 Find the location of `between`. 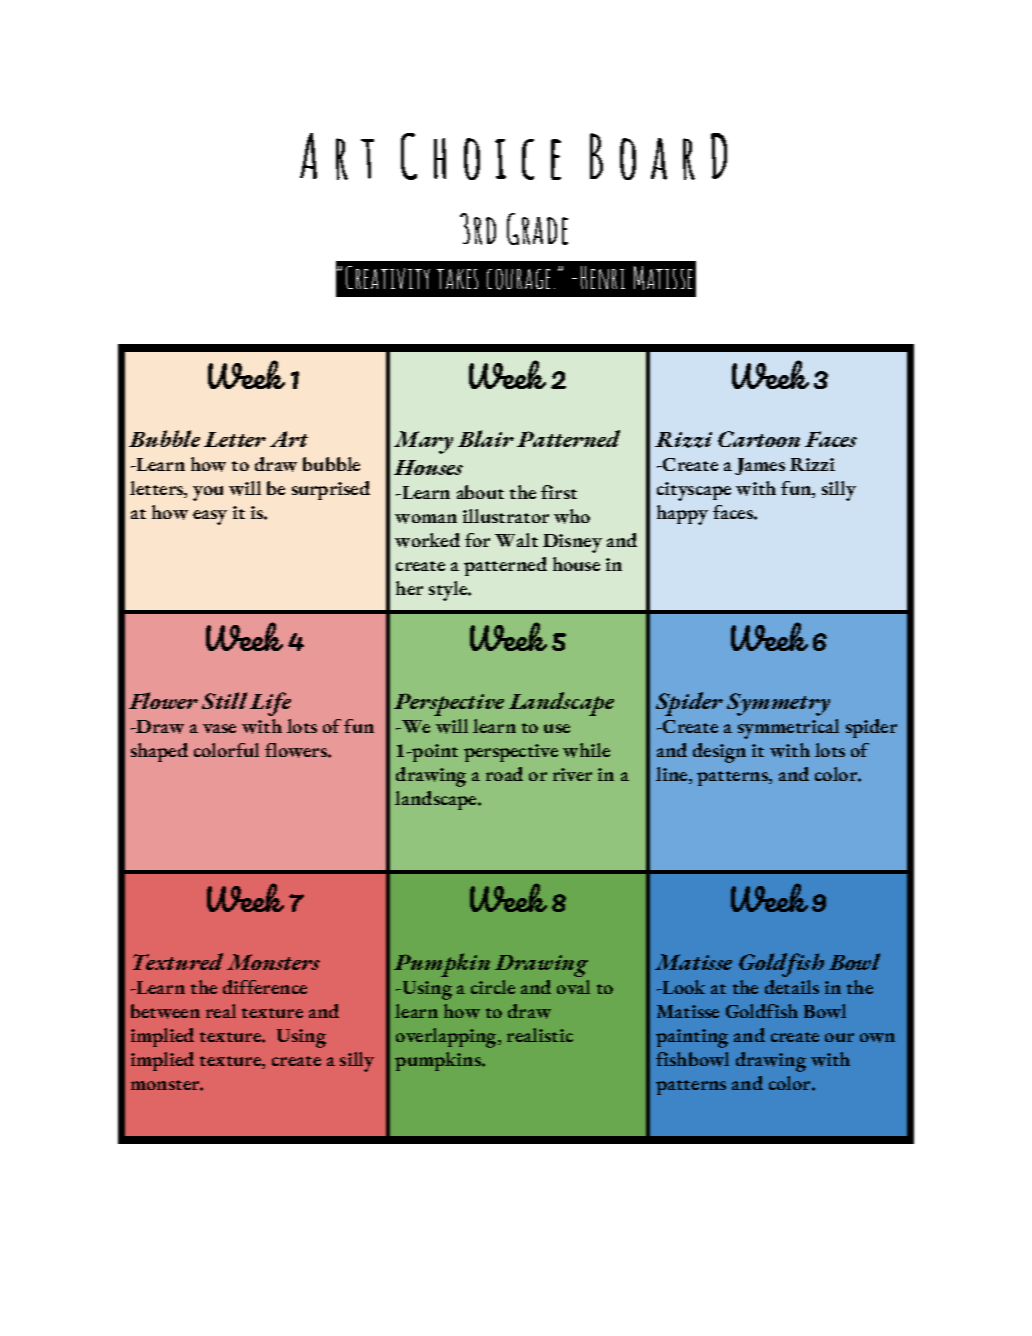

between is located at coordinates (165, 1011).
